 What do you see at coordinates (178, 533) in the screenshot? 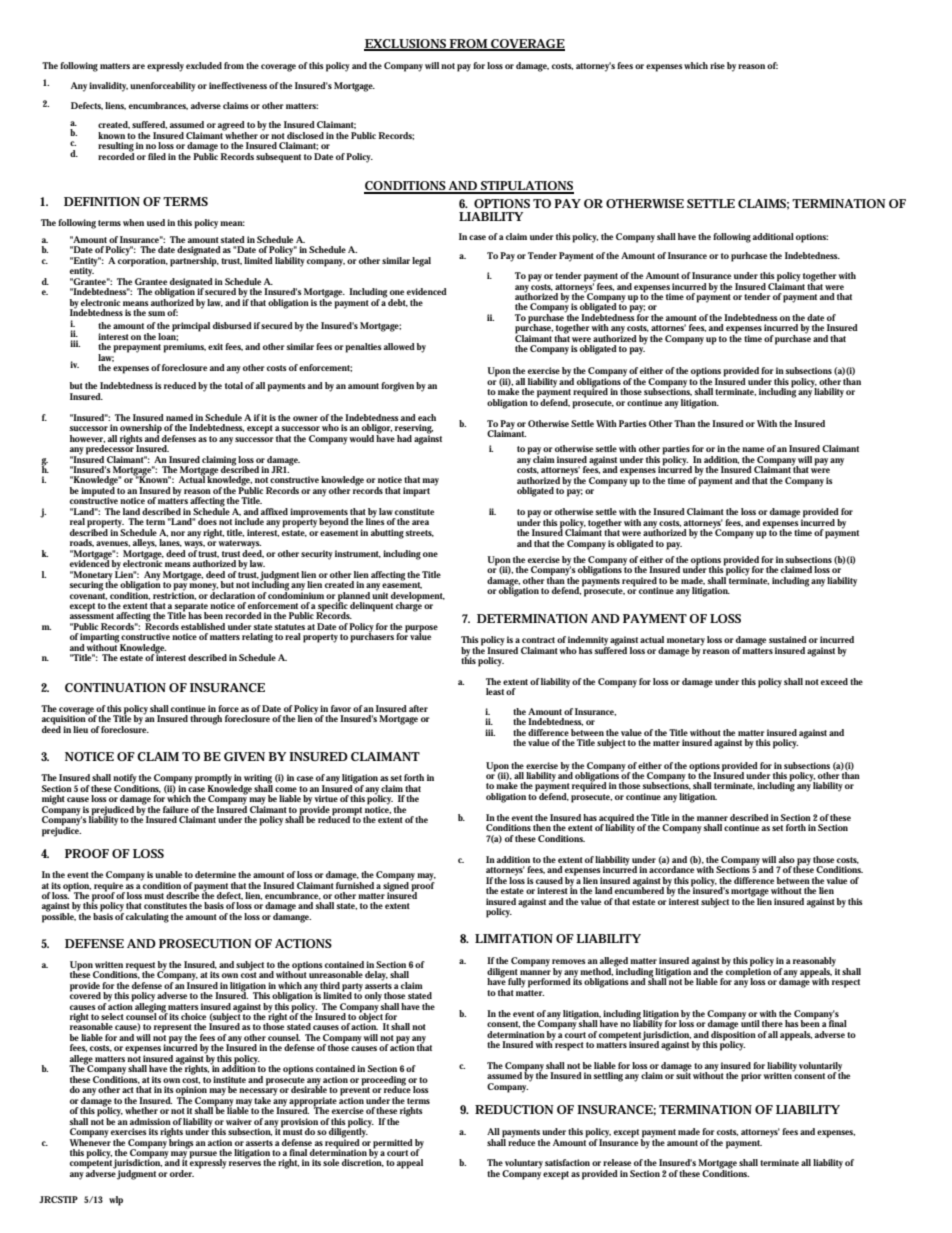
I see `nor` at bounding box center [178, 533].
